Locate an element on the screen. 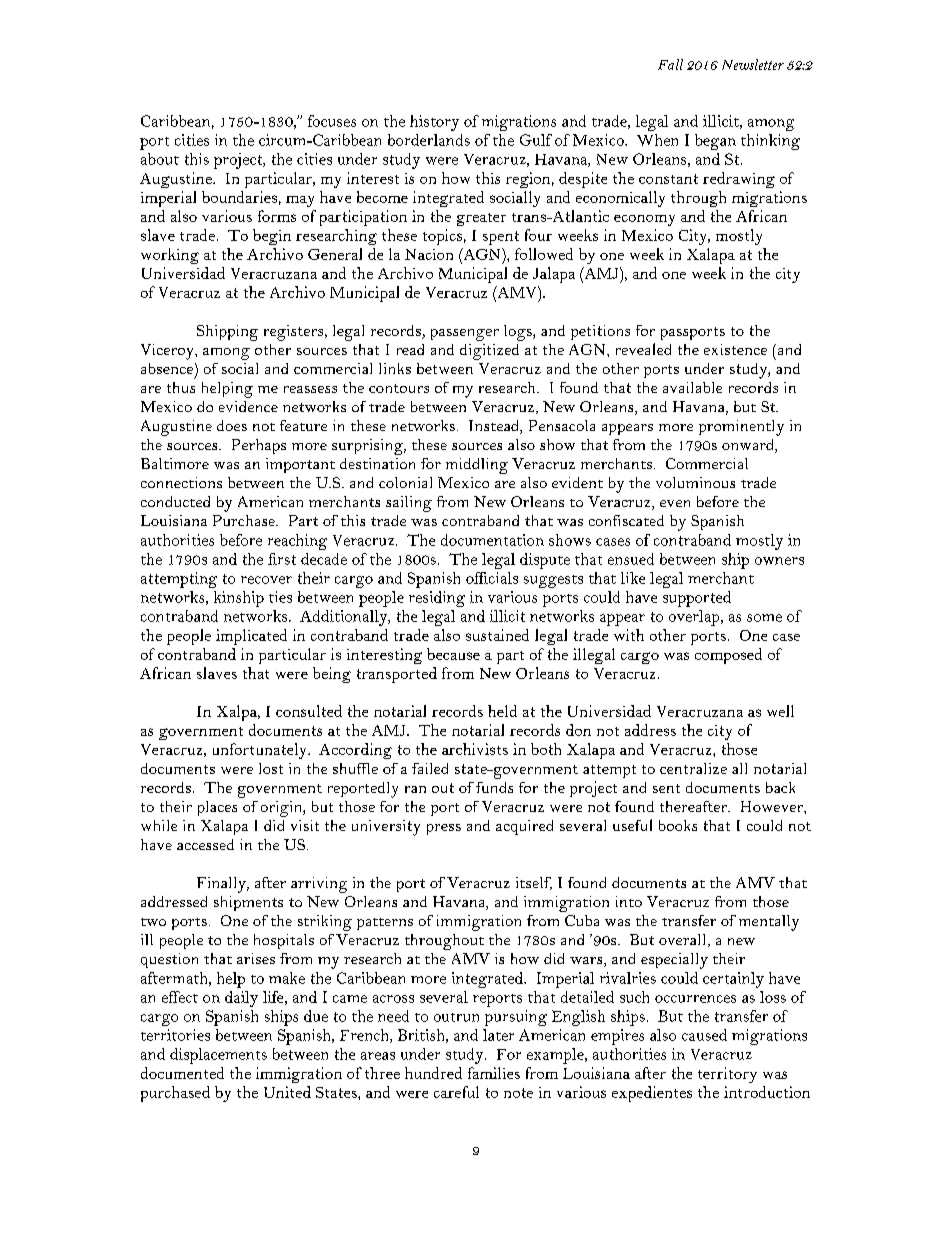 The image size is (952, 1233). history is located at coordinates (434, 123).
